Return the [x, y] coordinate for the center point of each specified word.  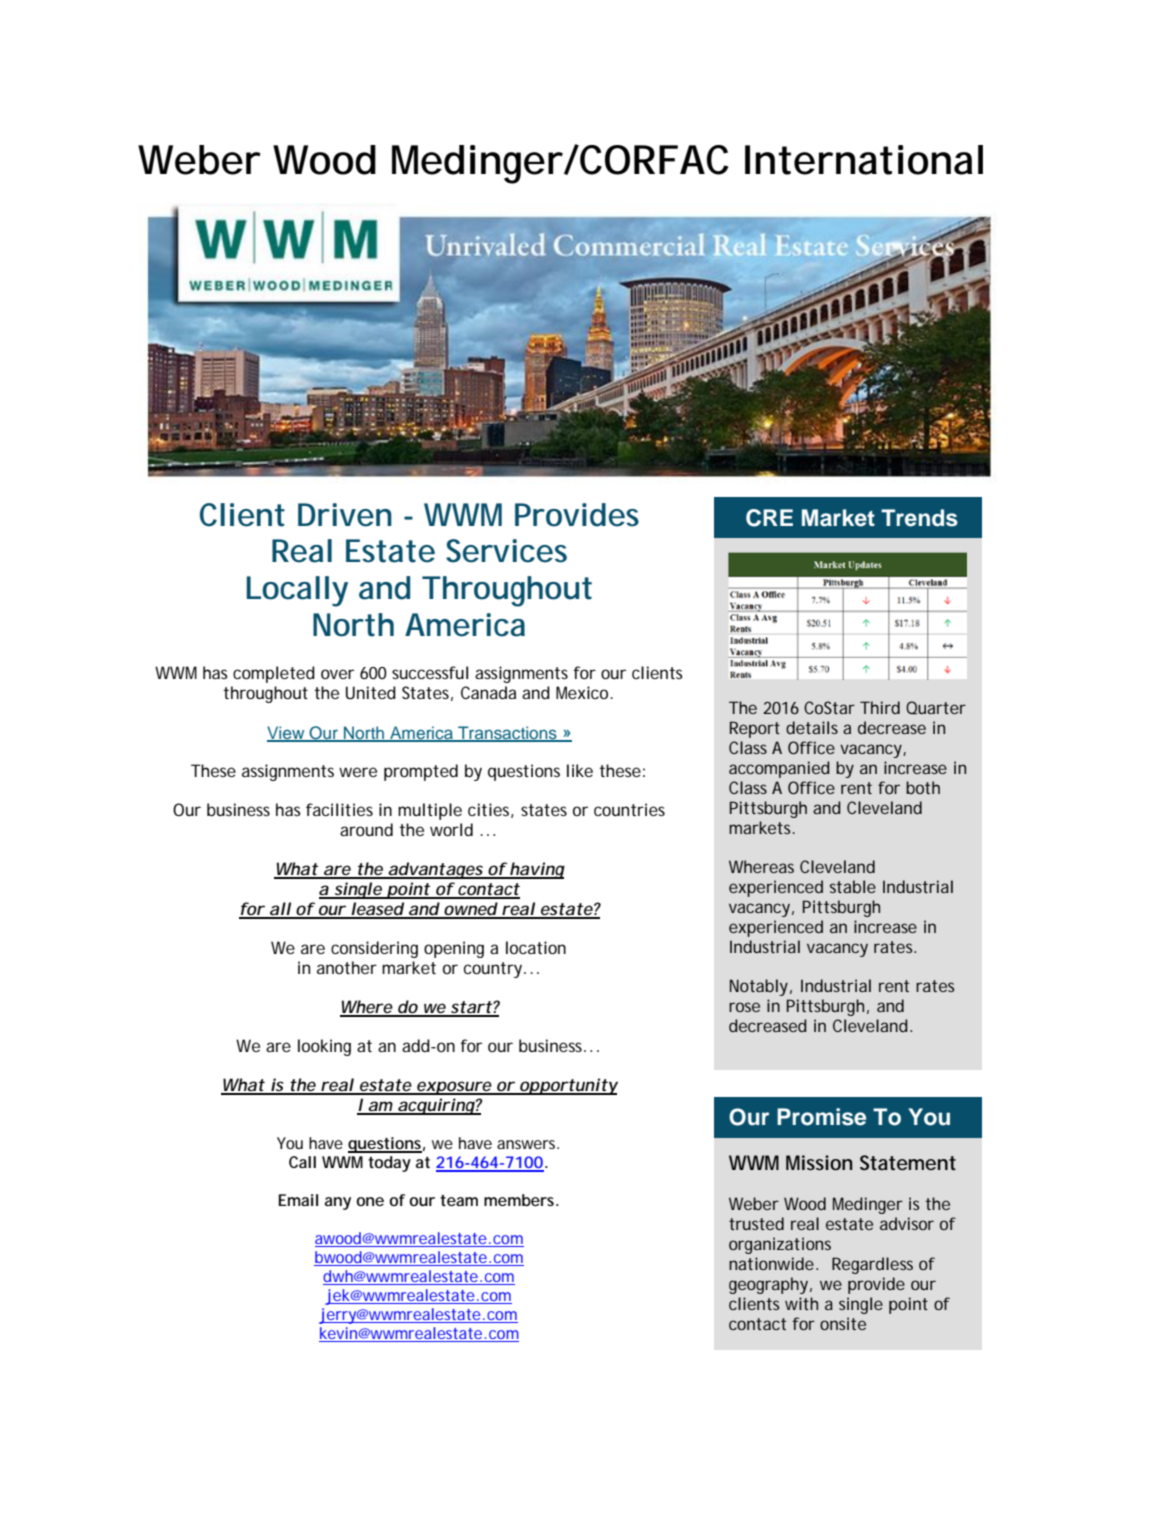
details [812, 727]
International [864, 160]
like [580, 770]
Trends [919, 518]
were [358, 772]
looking [324, 1047]
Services [506, 551]
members [521, 1200]
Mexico [584, 692]
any [338, 1203]
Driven [345, 515]
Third [880, 707]
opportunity [567, 1086]
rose [744, 1007]
